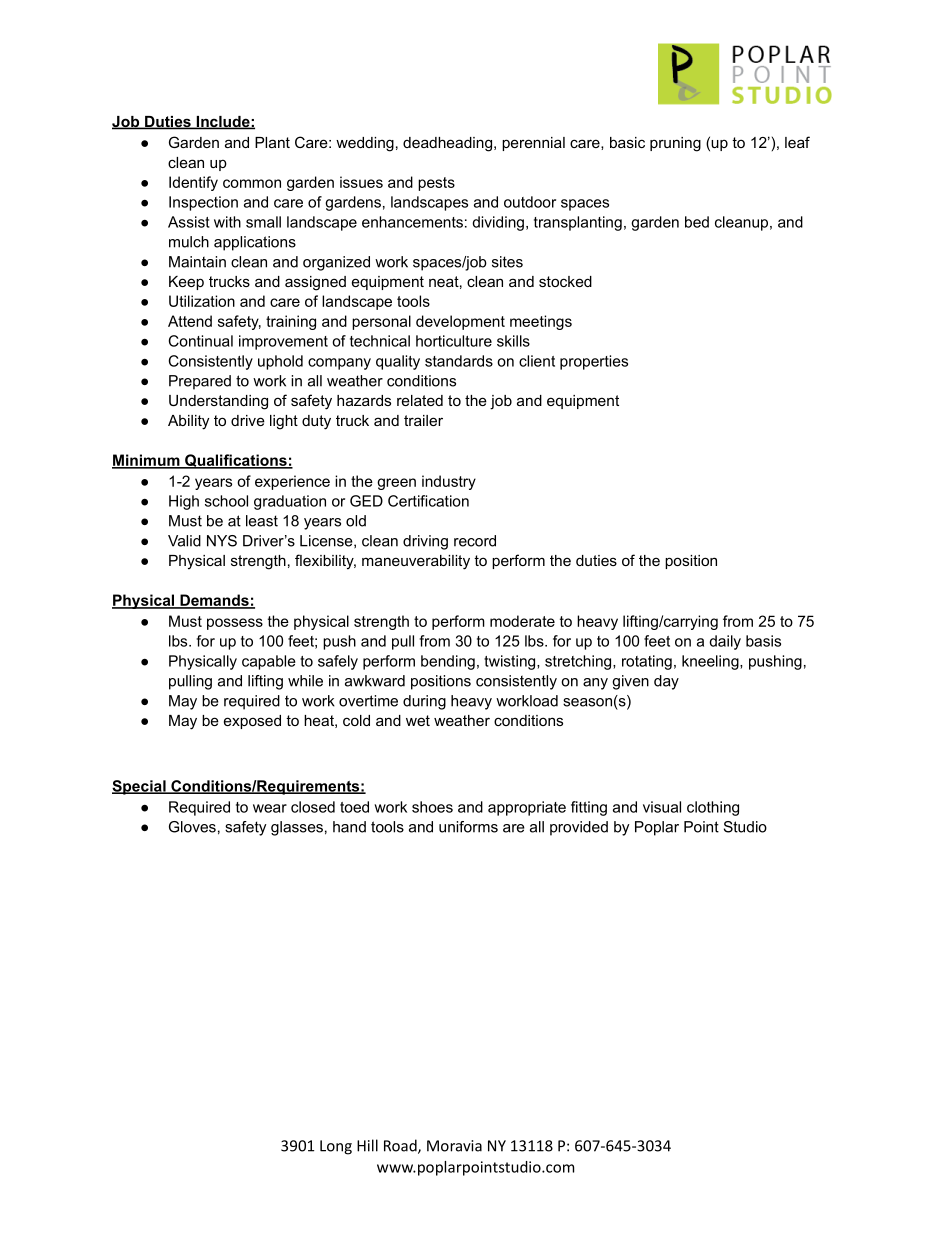 The height and width of the screenshot is (1233, 952). I want to click on Moravia, so click(454, 1146).
